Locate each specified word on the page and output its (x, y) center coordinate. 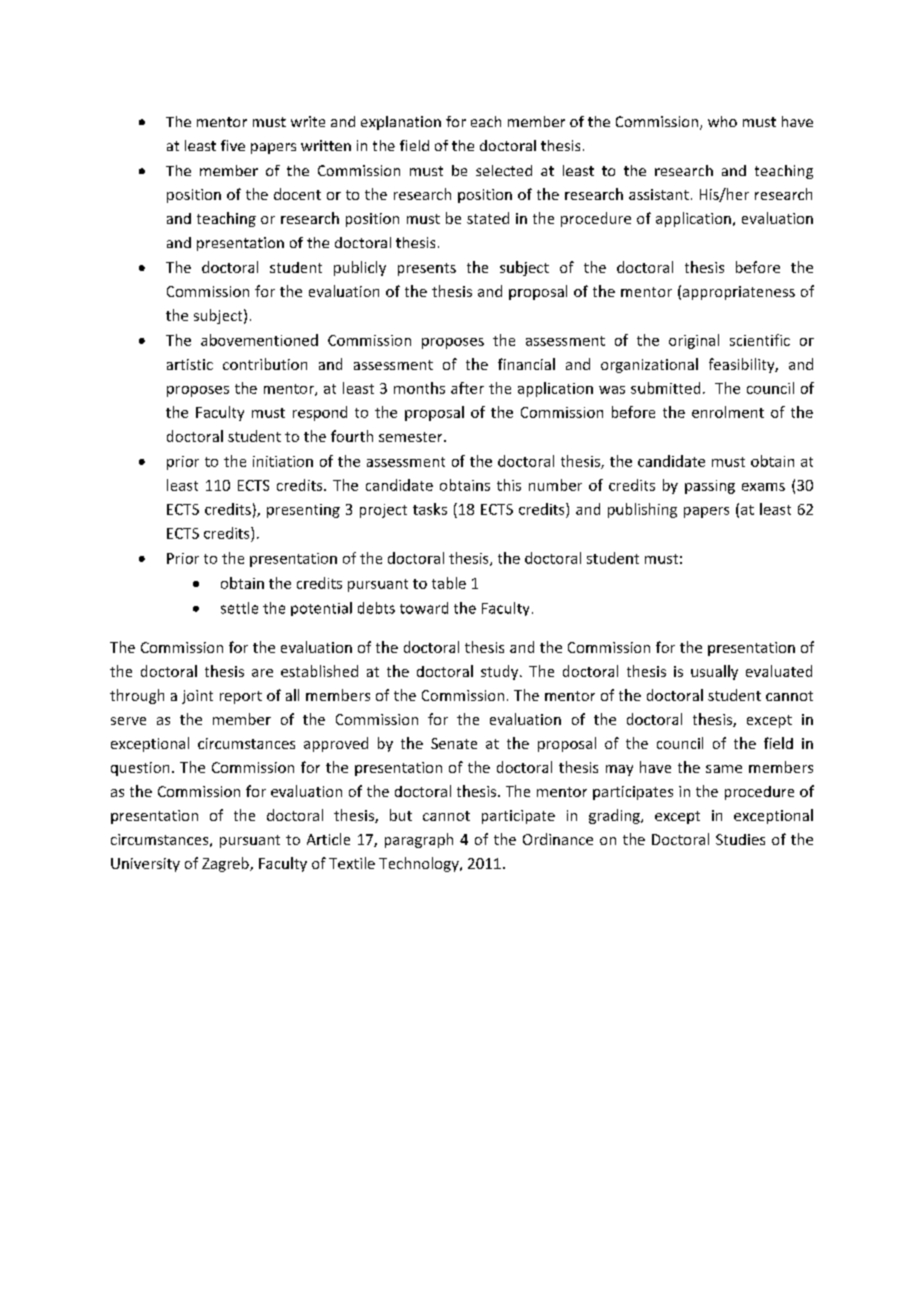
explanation (401, 123)
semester (412, 437)
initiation (283, 461)
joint (197, 697)
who (722, 121)
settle (239, 608)
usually (714, 672)
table (449, 583)
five (233, 145)
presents (427, 269)
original (694, 341)
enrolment (728, 412)
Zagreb (226, 864)
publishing (642, 510)
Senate (454, 743)
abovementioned (259, 340)
